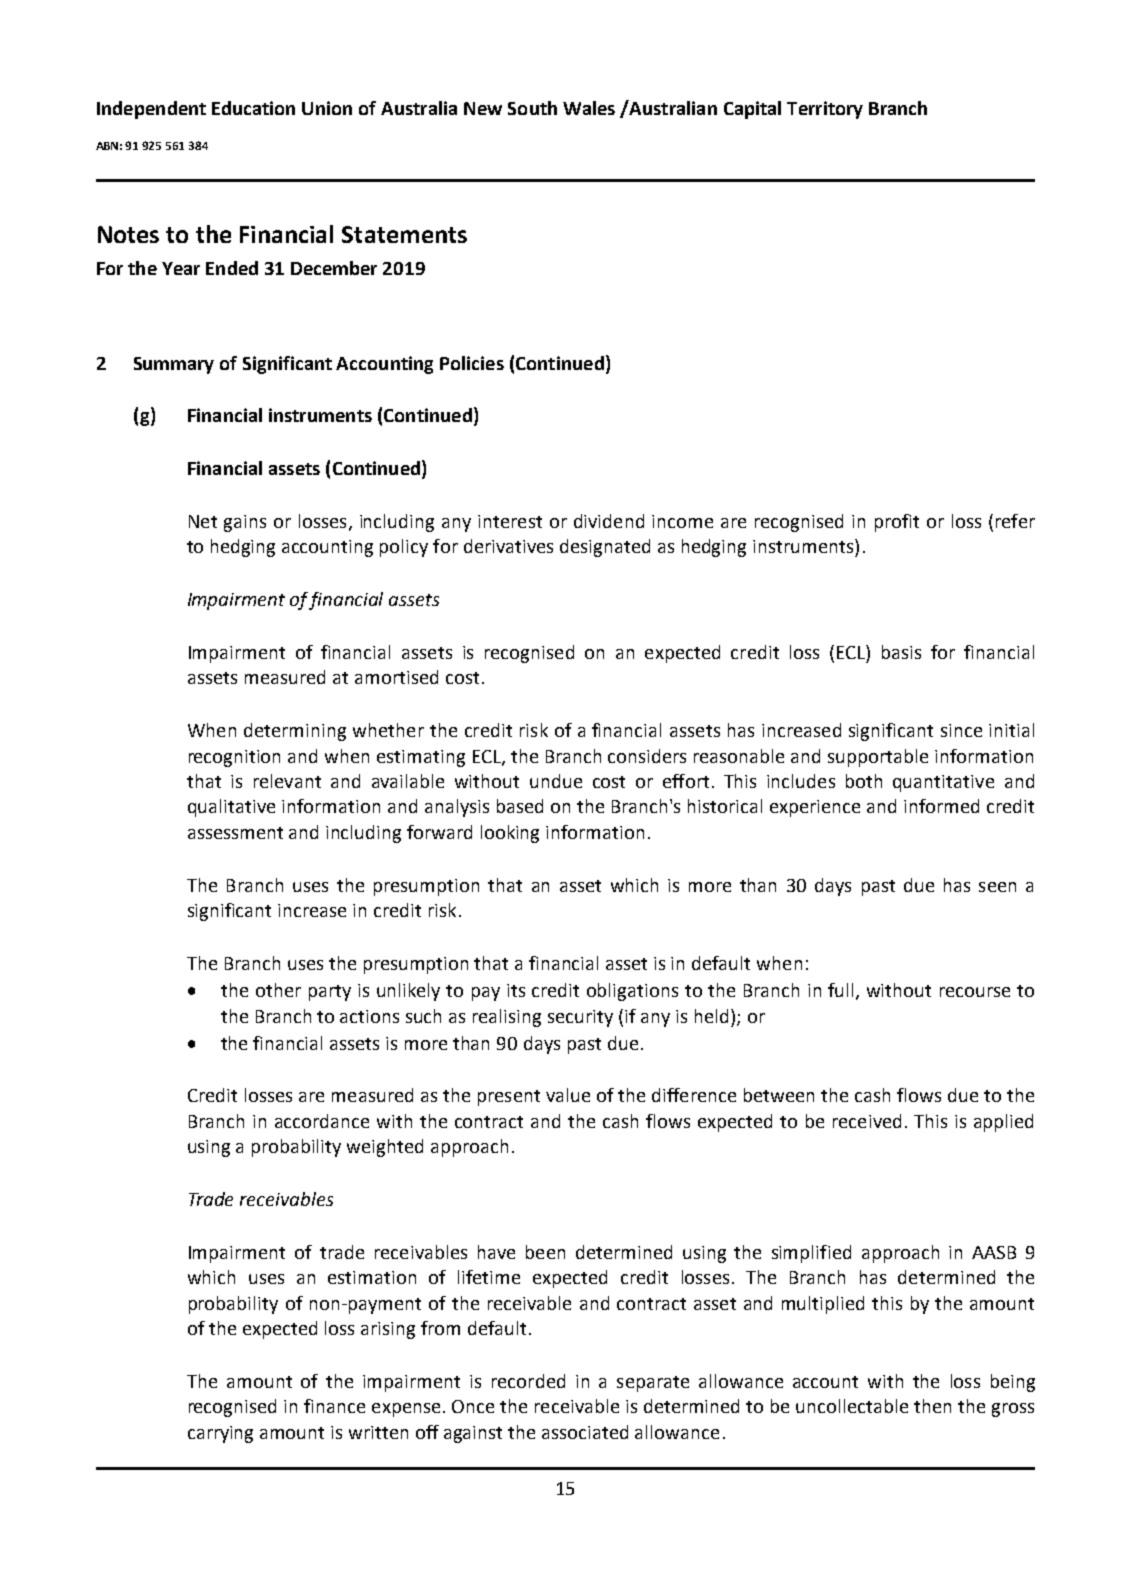  I want to click on Wales, so click(589, 108).
